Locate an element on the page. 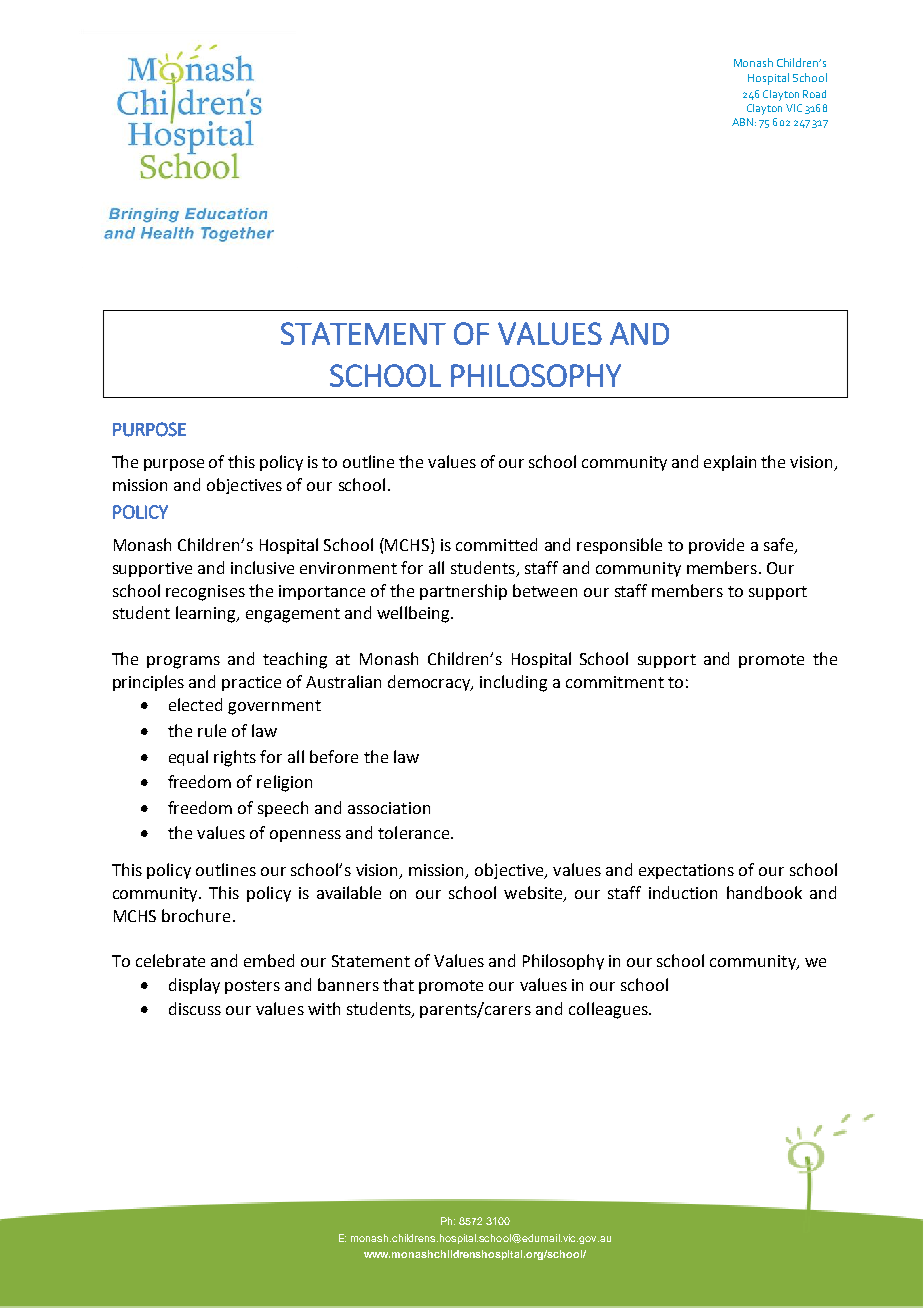 Image resolution: width=924 pixels, height=1309 pixels. Road is located at coordinates (814, 94).
